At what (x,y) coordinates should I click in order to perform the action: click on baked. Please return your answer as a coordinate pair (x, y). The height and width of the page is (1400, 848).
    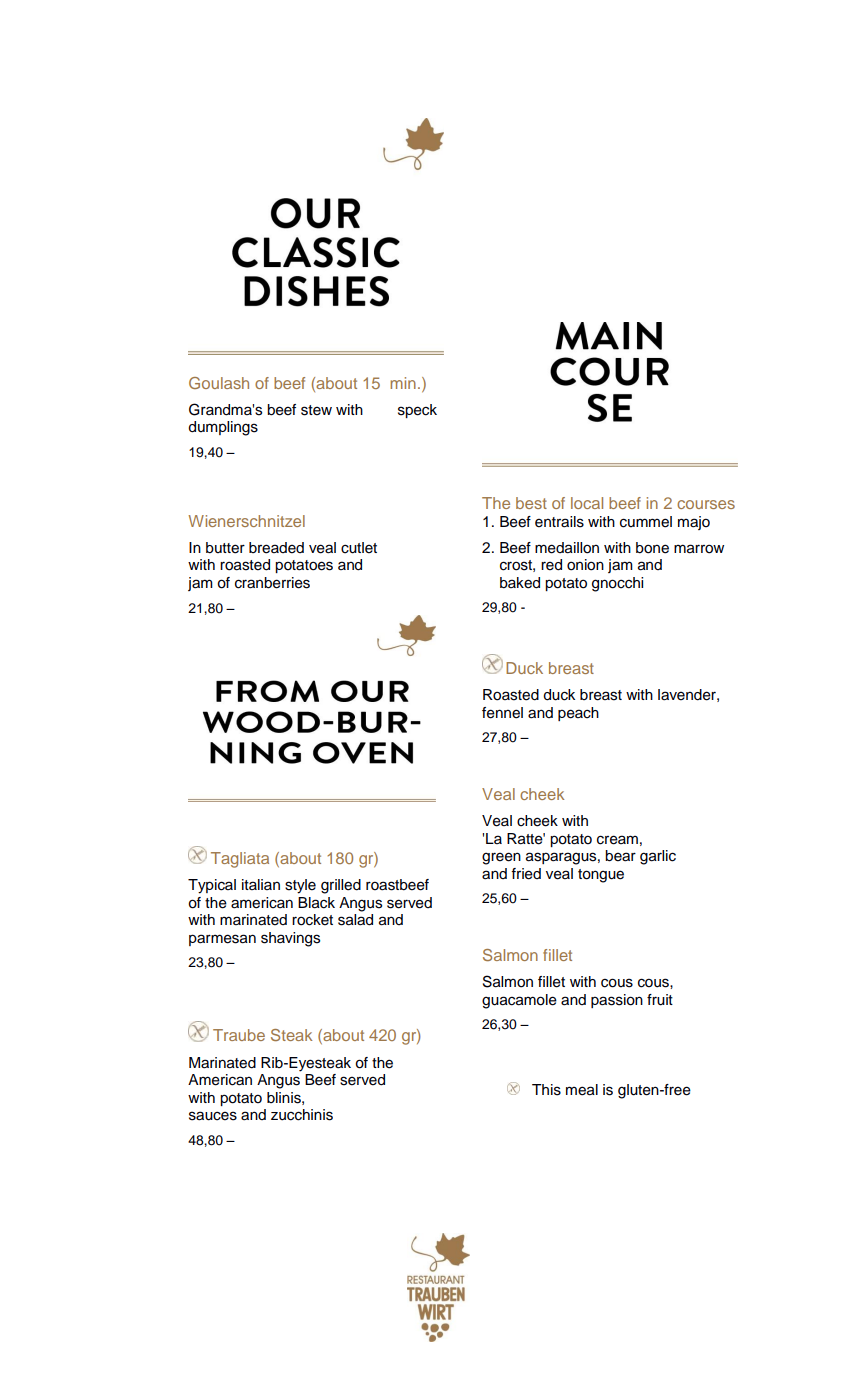
    Looking at the image, I should click on (520, 583).
